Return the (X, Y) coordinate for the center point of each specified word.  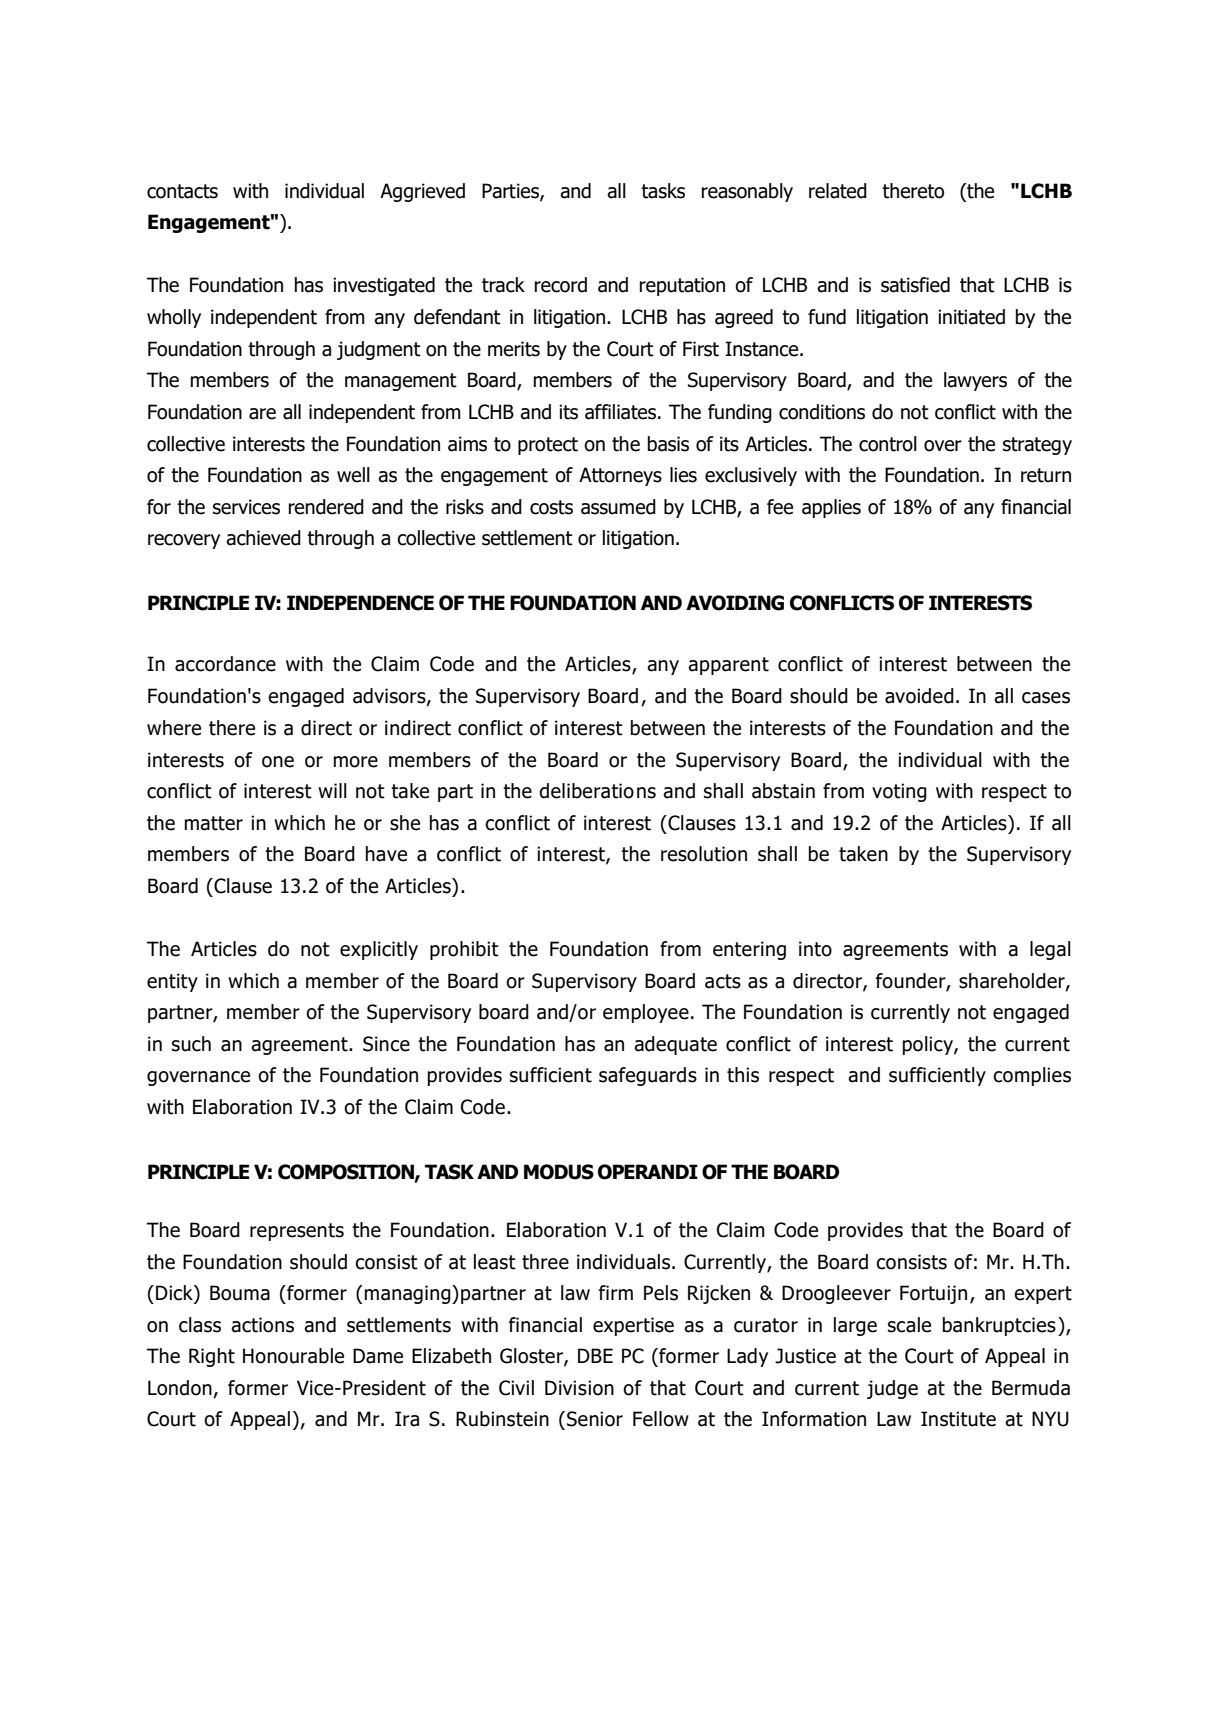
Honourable (293, 1356)
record (561, 285)
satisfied (915, 285)
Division (579, 1388)
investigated (384, 286)
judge (892, 1389)
